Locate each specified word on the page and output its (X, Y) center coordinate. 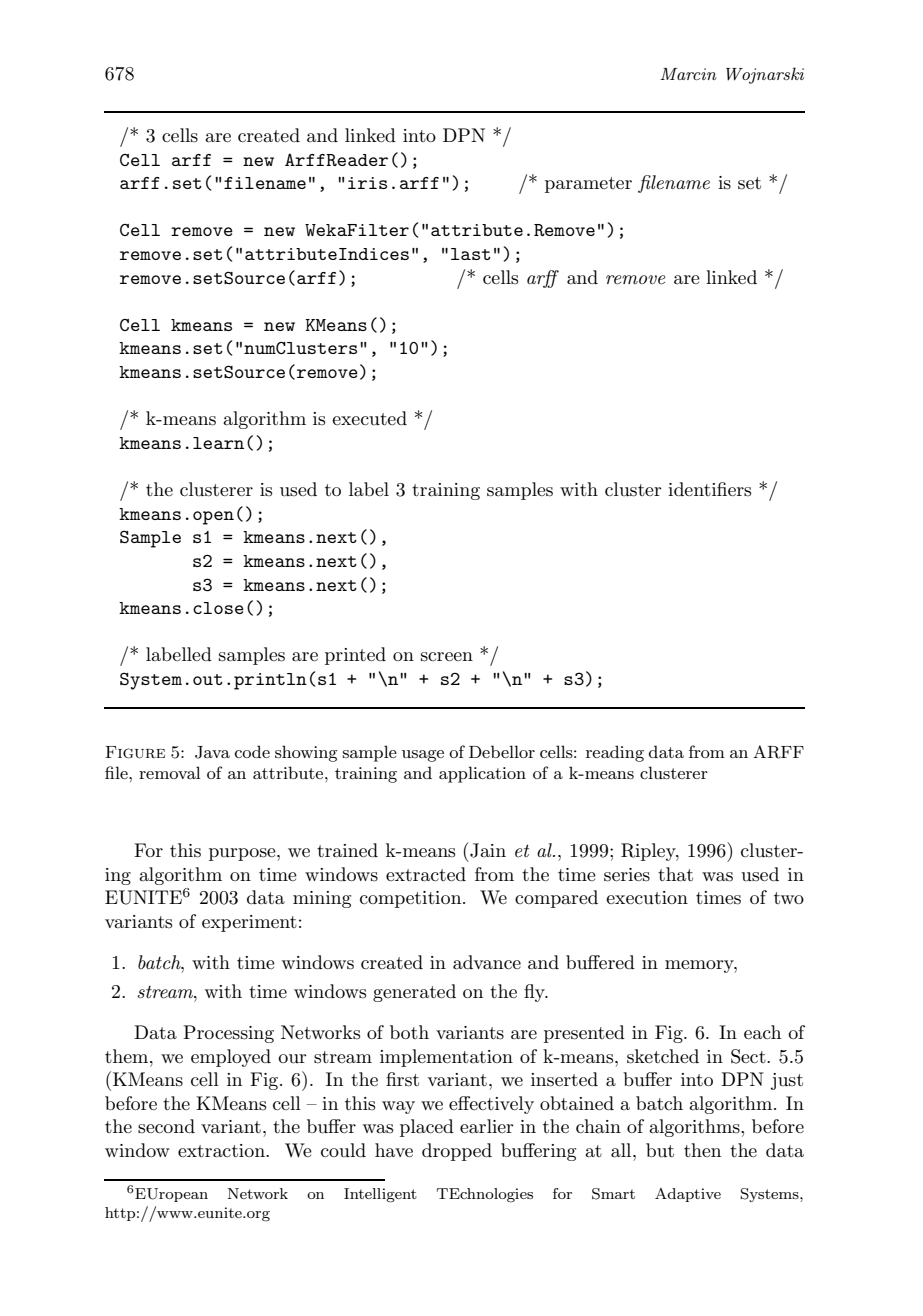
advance (487, 962)
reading (615, 753)
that (675, 874)
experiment (249, 923)
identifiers (709, 489)
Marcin (688, 74)
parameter (588, 185)
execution (647, 897)
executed (369, 418)
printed (355, 656)
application (482, 774)
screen (447, 657)
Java (212, 752)
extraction (222, 1151)
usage (423, 756)
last (471, 254)
